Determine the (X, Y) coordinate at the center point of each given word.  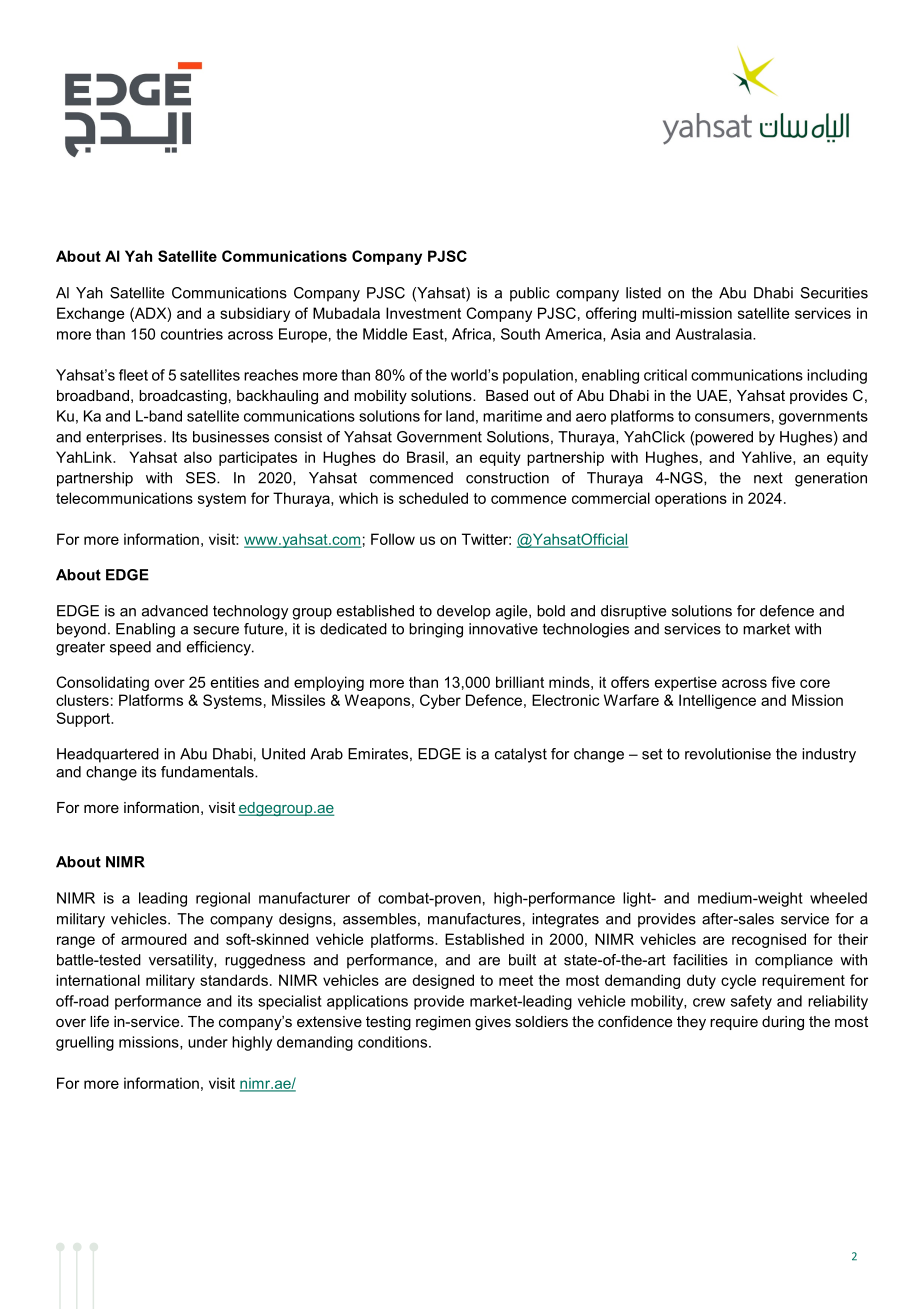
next (768, 478)
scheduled (433, 498)
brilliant (520, 682)
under (208, 1042)
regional (223, 899)
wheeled (838, 898)
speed (130, 648)
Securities (834, 293)
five (783, 682)
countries (192, 334)
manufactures (474, 919)
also (198, 457)
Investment (423, 313)
